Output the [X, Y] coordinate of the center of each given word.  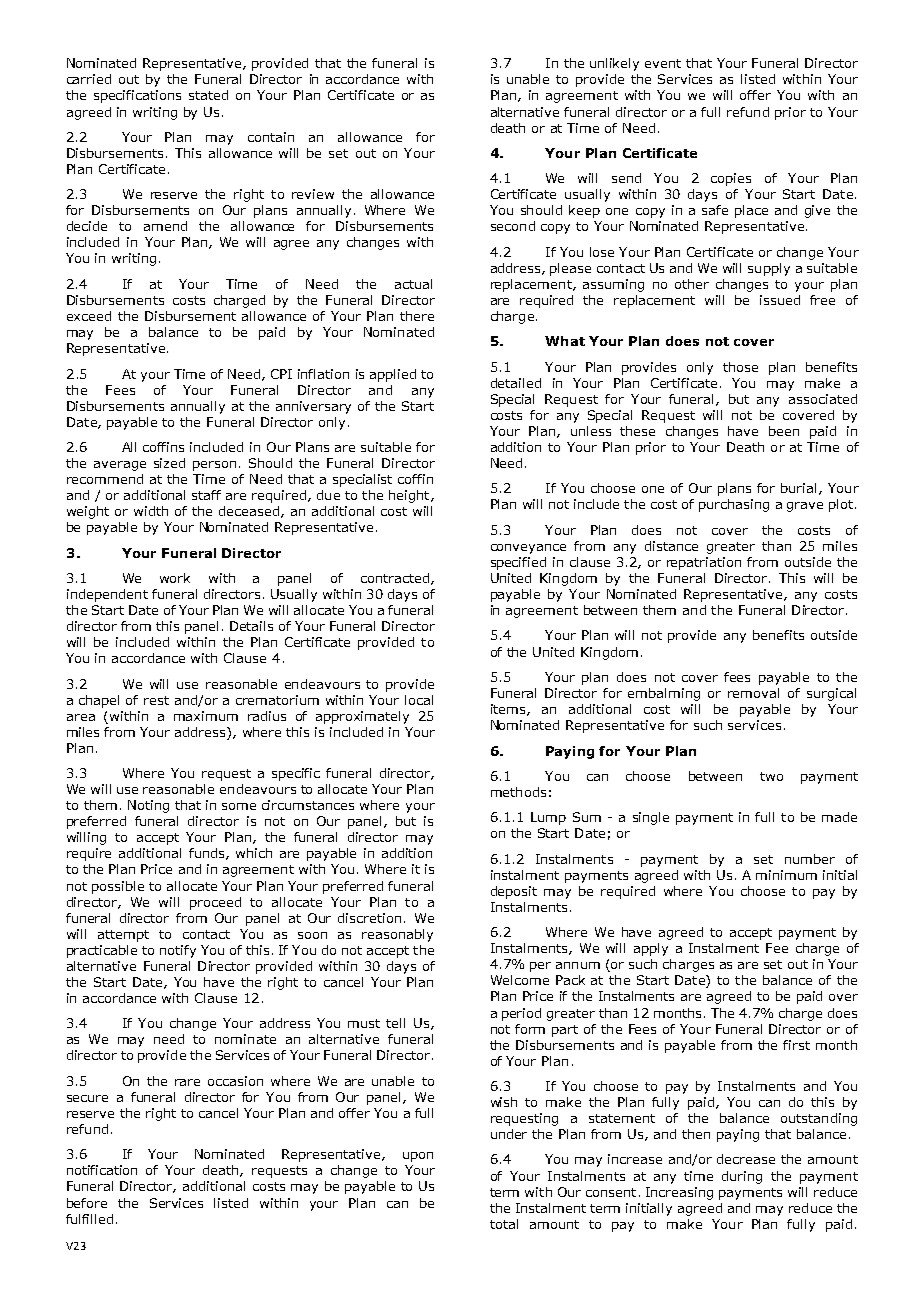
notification [102, 1170]
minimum [786, 875]
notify [178, 951]
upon [418, 1157]
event [663, 63]
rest [156, 700]
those [740, 367]
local [419, 700]
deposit [514, 892]
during [742, 1177]
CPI [281, 374]
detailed [516, 383]
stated [208, 95]
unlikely [614, 64]
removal [753, 693]
